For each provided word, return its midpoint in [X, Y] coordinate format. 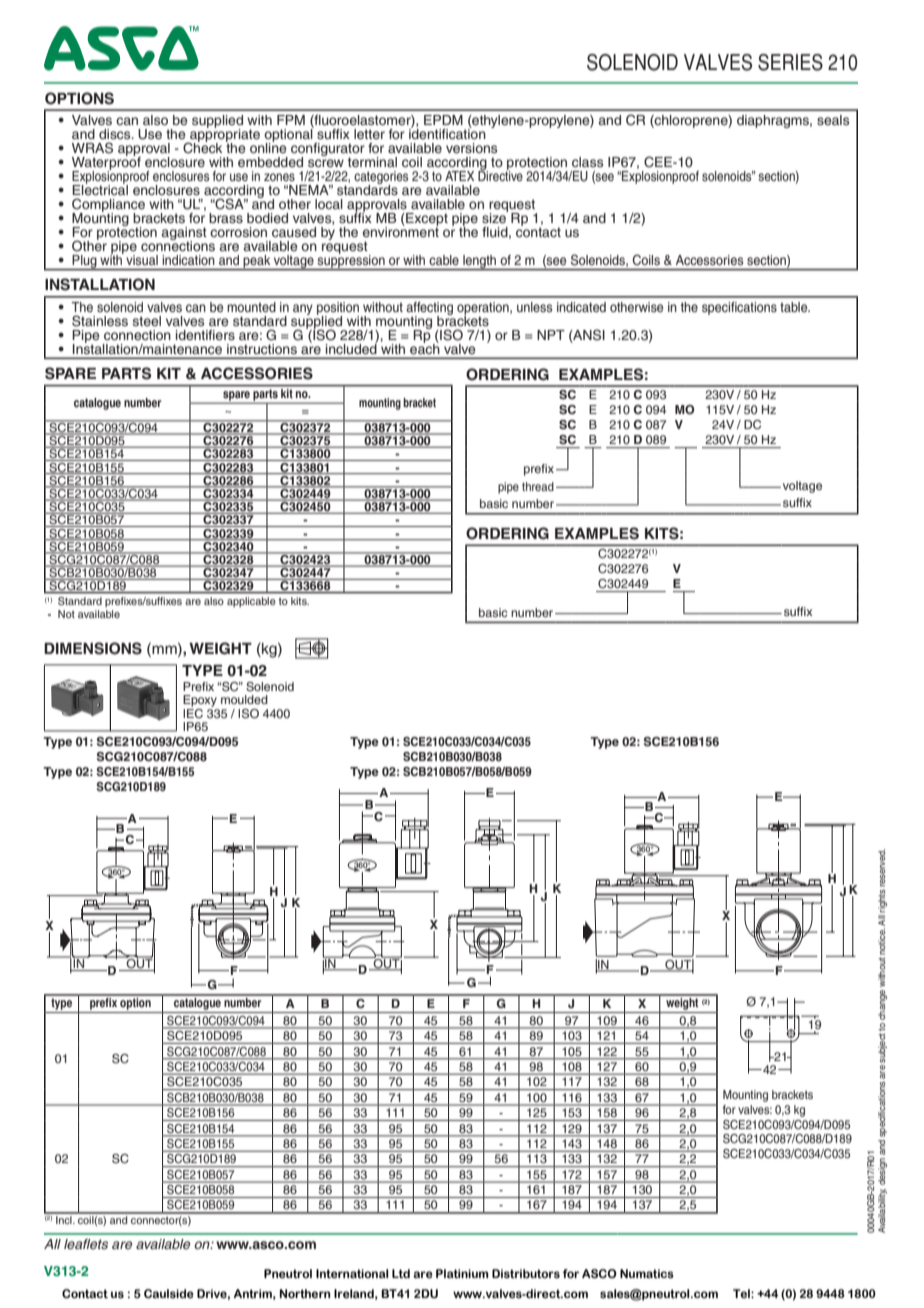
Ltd [401, 1273]
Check [202, 147]
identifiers [205, 335]
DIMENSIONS [93, 648]
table [795, 307]
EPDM [443, 120]
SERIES [790, 62]
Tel [742, 1293]
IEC [193, 712]
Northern [305, 1293]
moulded [244, 699]
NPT [551, 335]
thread [538, 486]
